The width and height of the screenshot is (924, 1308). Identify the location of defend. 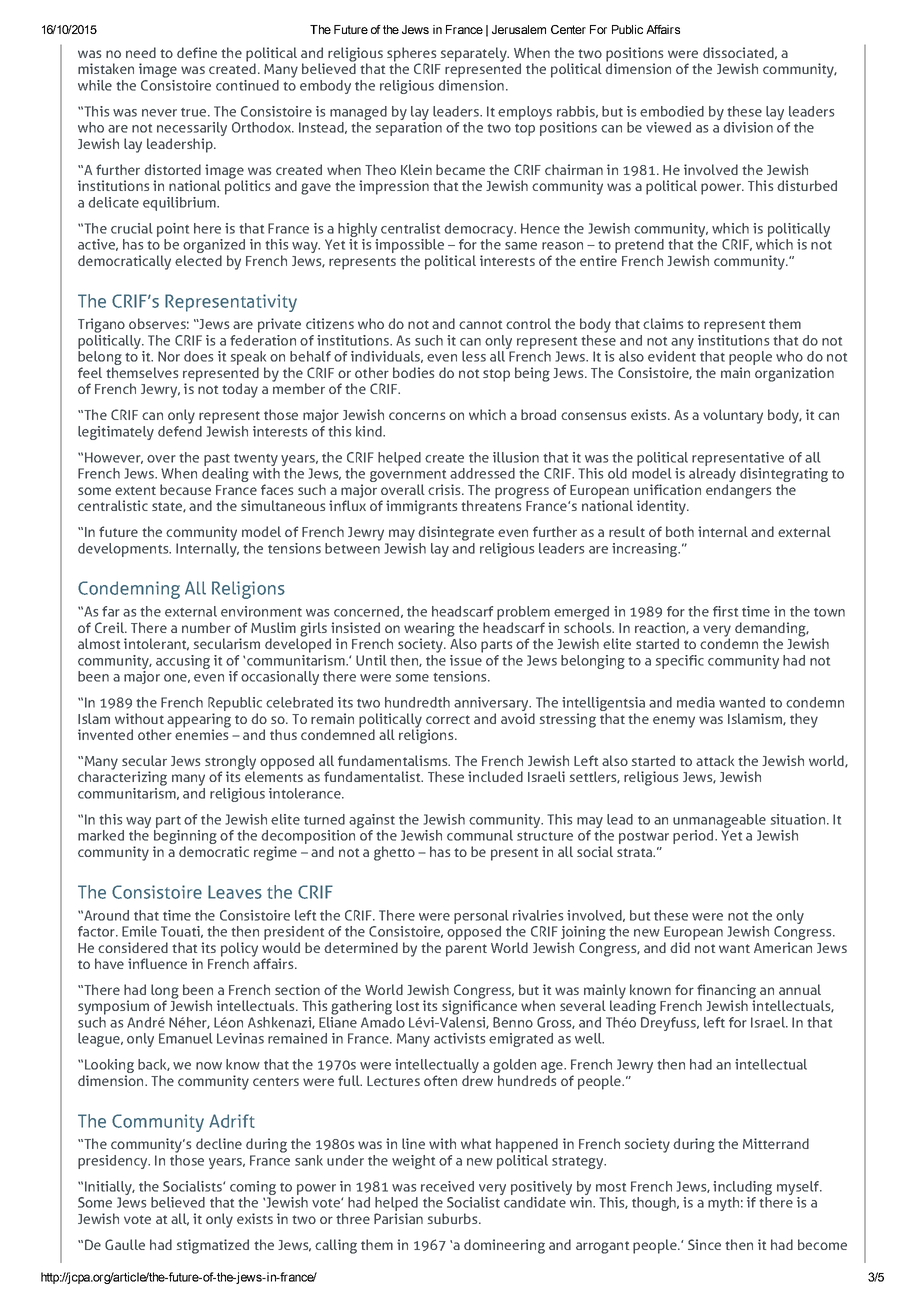
(180, 430).
